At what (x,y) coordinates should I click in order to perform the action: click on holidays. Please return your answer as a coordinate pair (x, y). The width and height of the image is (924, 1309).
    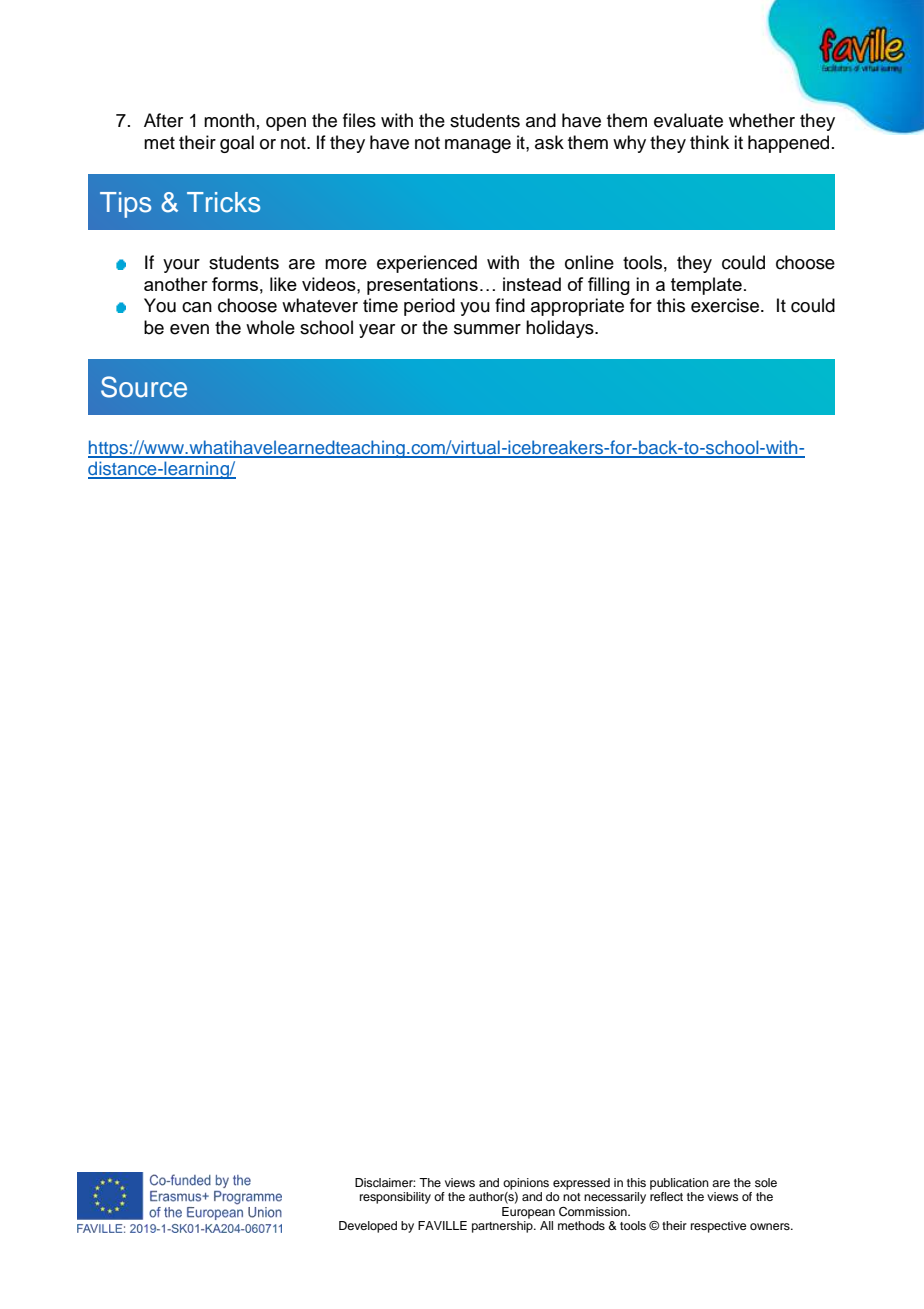
    Looking at the image, I should click on (561, 329).
